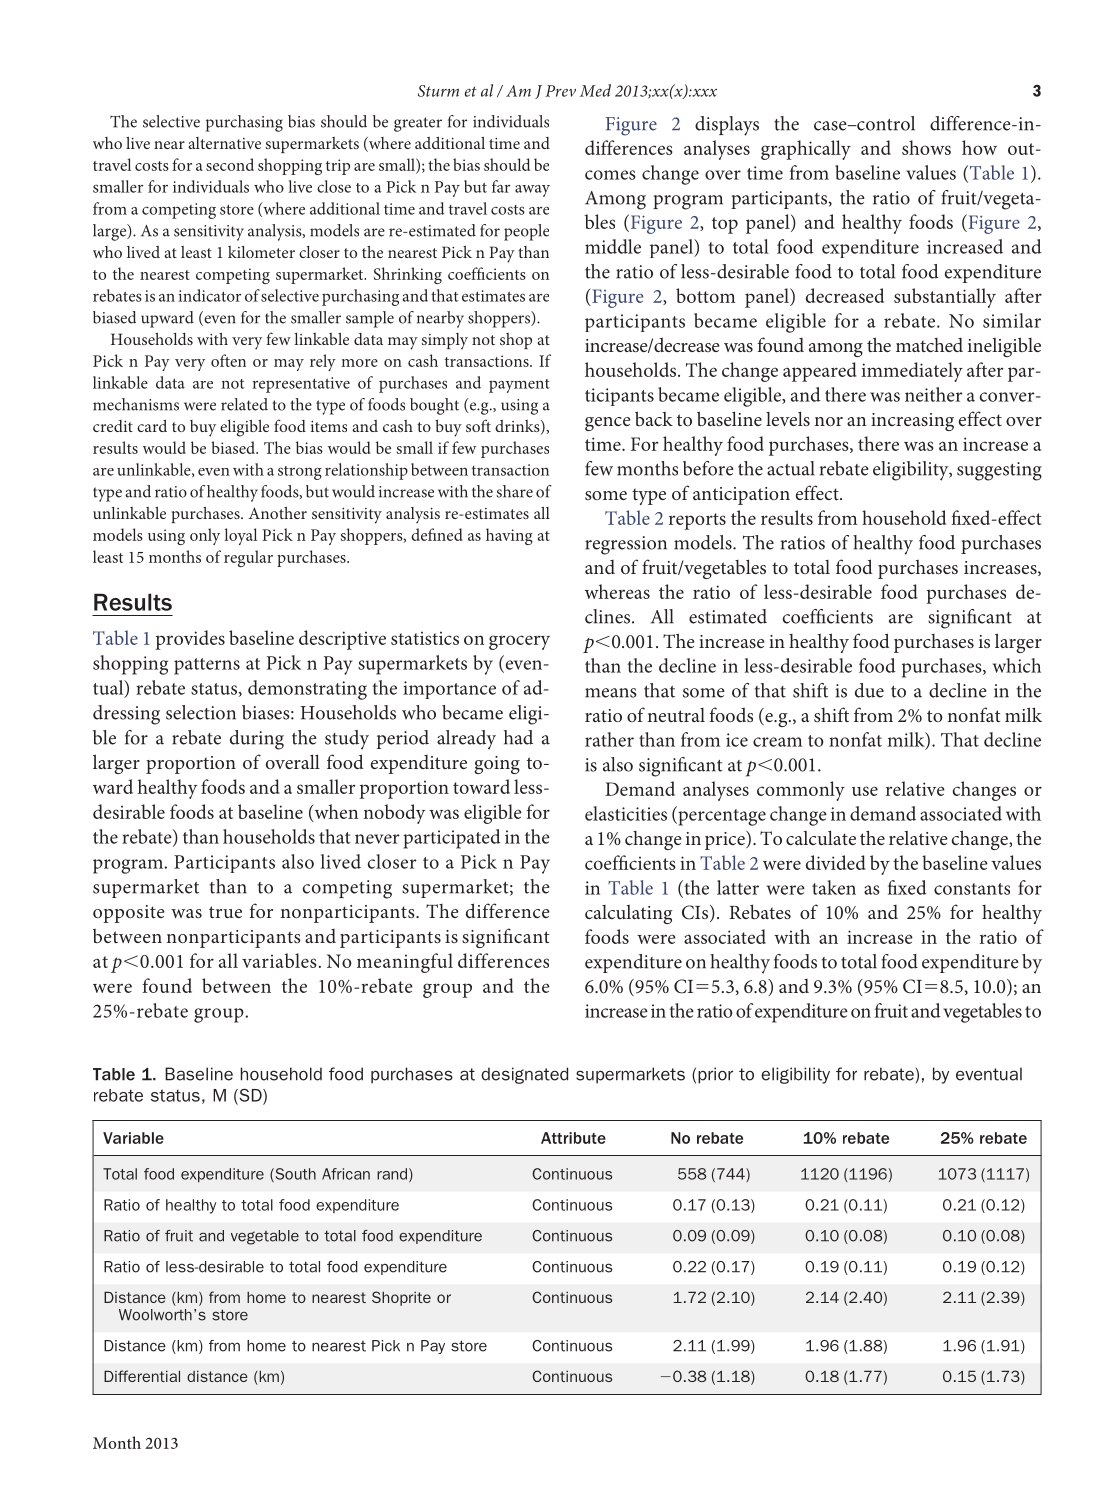 This screenshot has width=1111, height=1493. I want to click on Differential, so click(142, 1376).
